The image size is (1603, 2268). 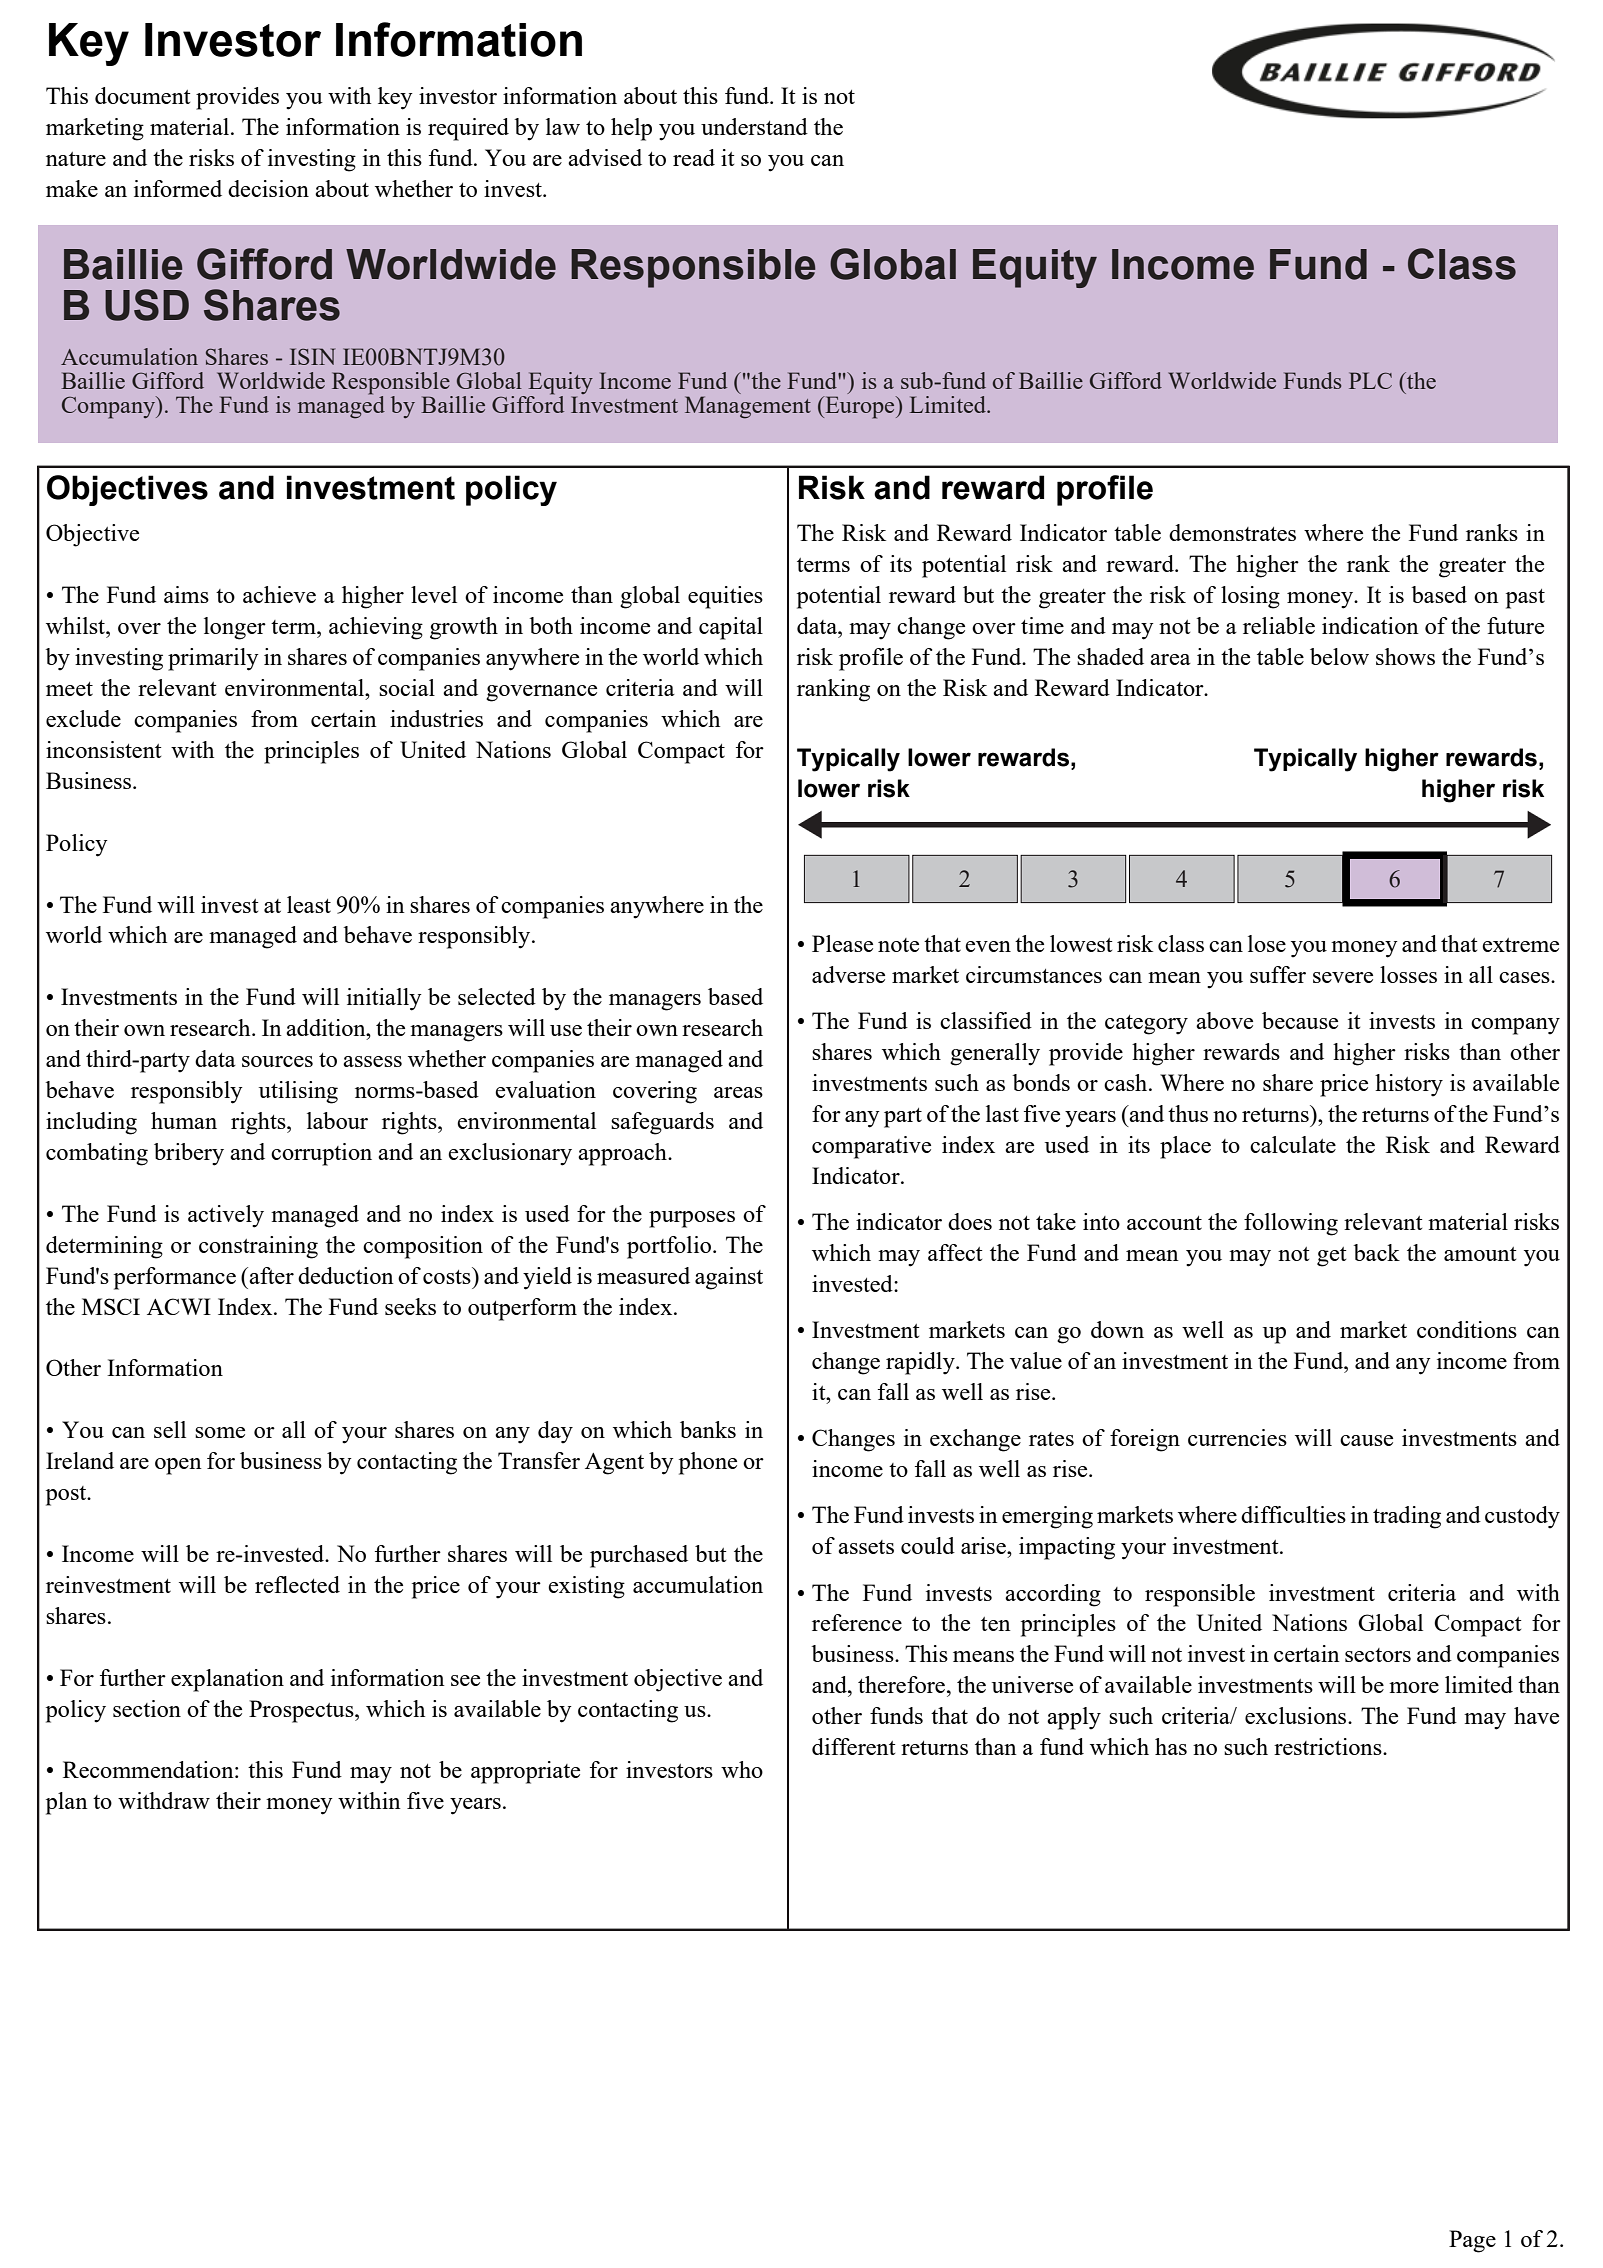 I want to click on Please, so click(x=842, y=943).
